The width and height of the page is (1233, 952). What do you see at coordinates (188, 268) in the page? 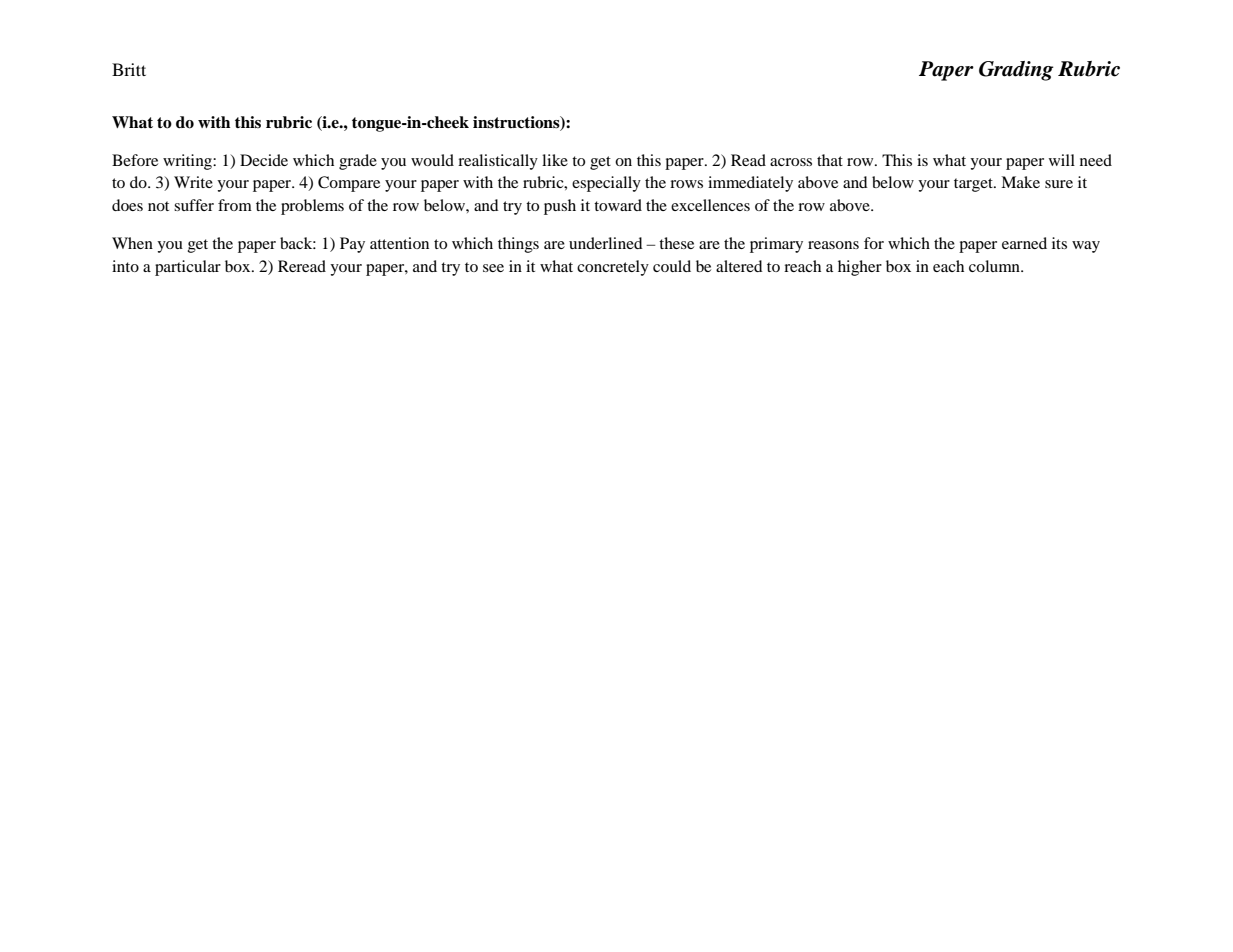
I see `particular` at bounding box center [188, 268].
